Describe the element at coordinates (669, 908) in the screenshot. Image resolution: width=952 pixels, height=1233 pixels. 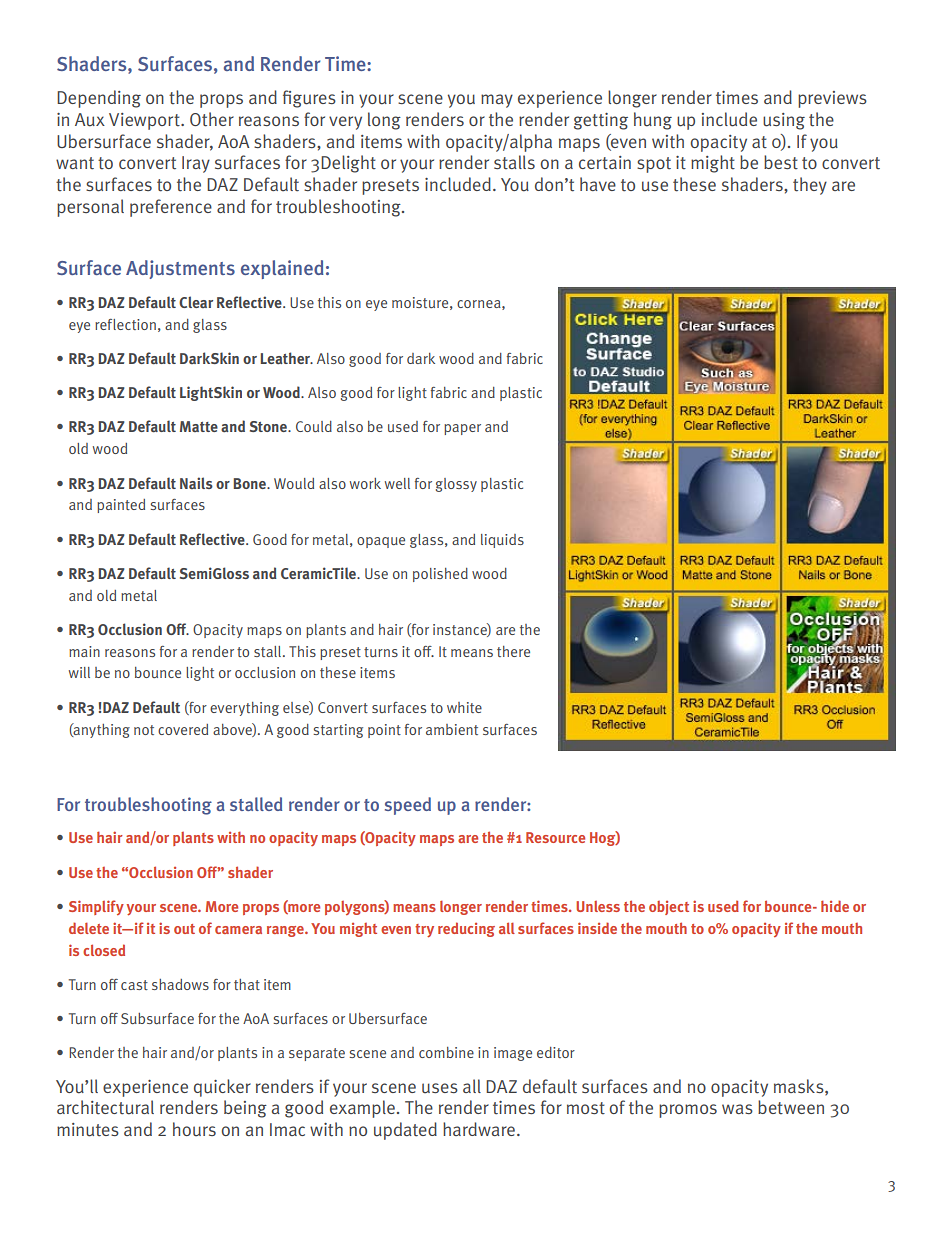
I see `object` at that location.
